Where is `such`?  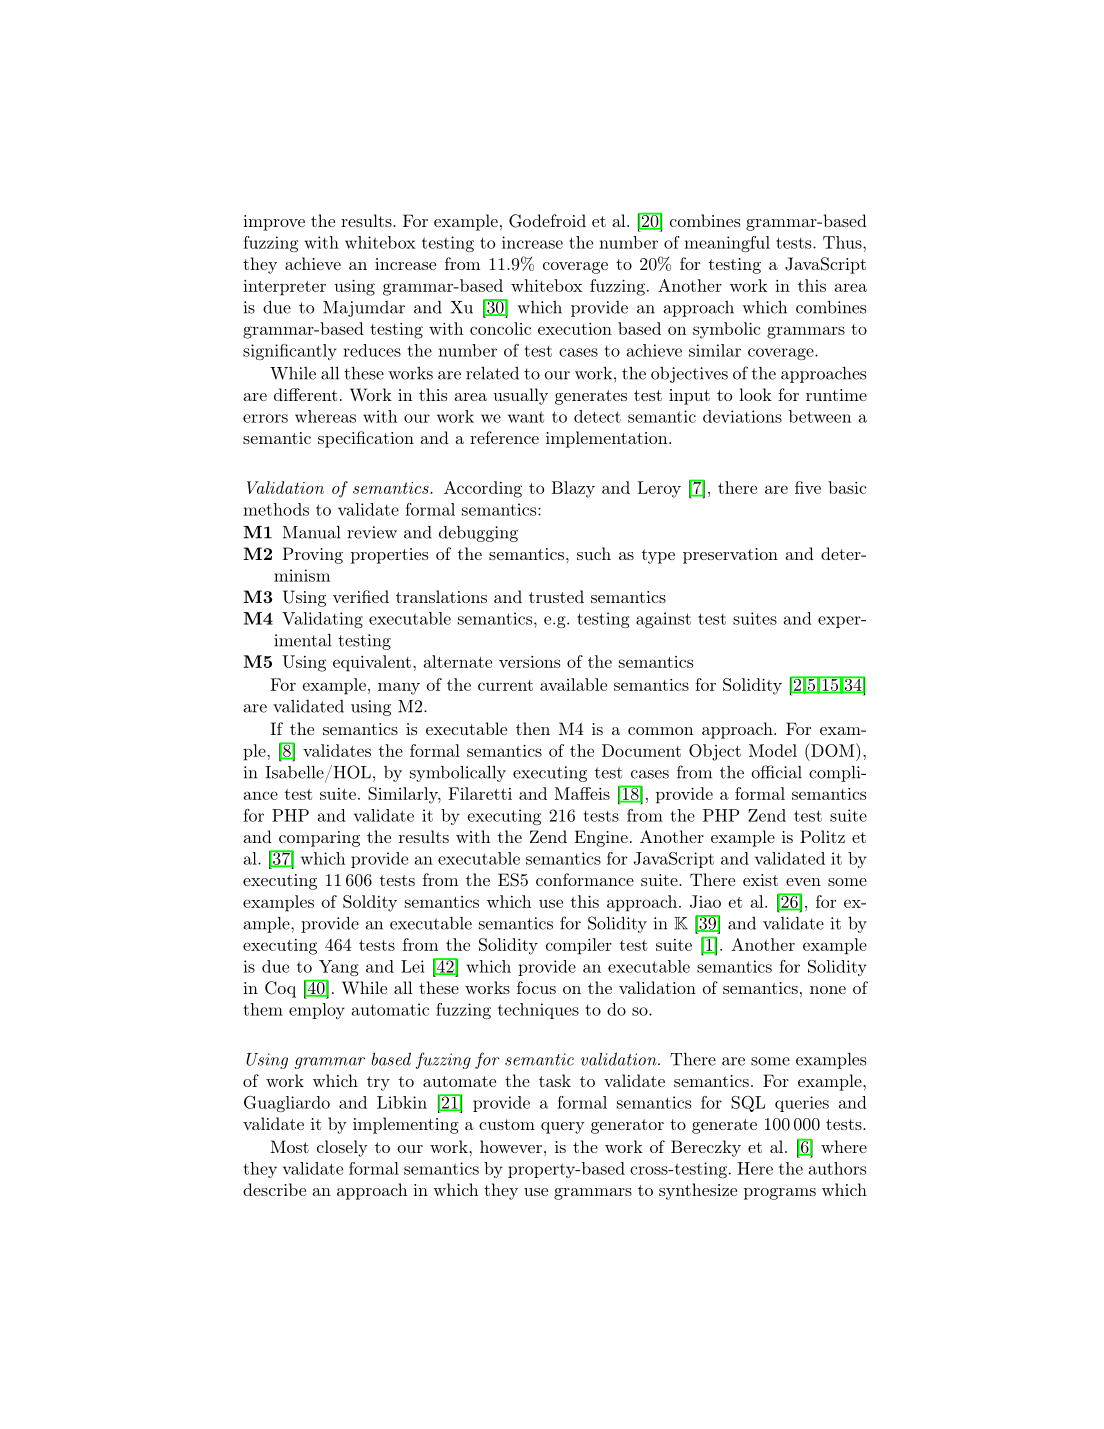 such is located at coordinates (594, 553).
